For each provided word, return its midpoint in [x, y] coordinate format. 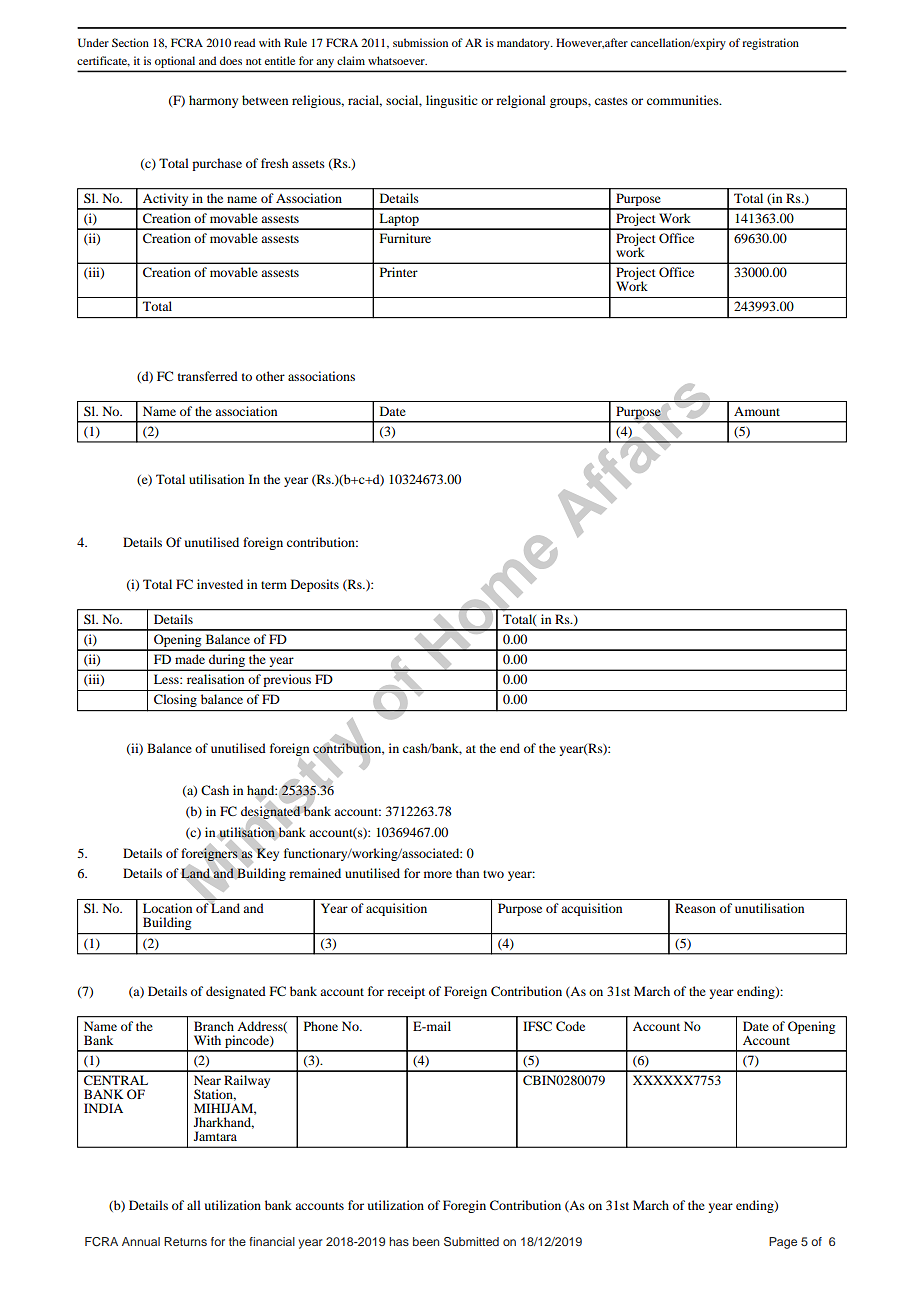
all [194, 1205]
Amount [757, 411]
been [426, 1241]
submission [420, 42]
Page [783, 1243]
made [190, 659]
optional [175, 62]
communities [684, 100]
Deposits [315, 585]
